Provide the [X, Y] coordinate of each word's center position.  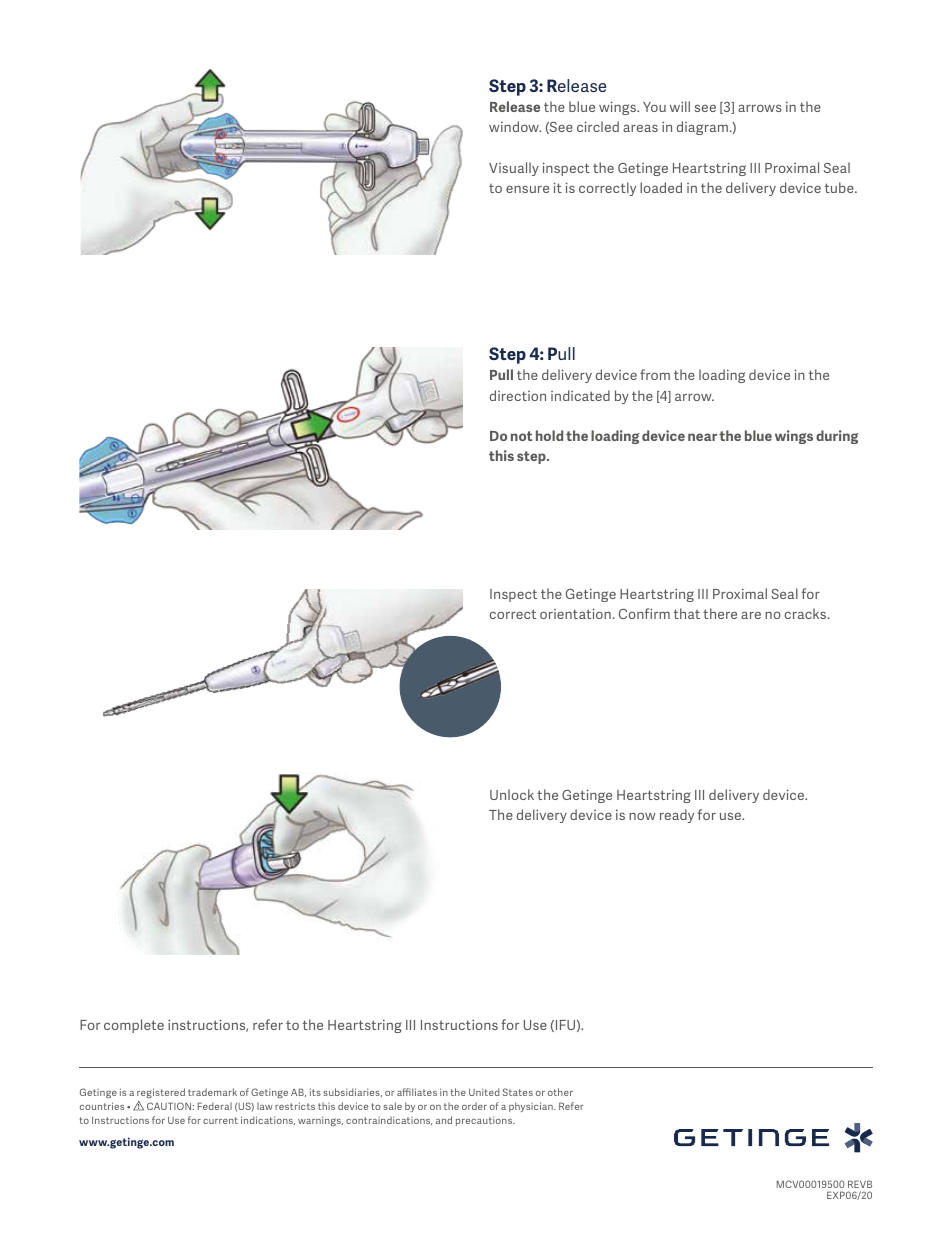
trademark [212, 1092]
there [720, 613]
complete [134, 1026]
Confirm [644, 613]
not [521, 436]
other [560, 1092]
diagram [702, 128]
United [484, 1092]
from [655, 374]
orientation [575, 613]
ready [677, 816]
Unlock [512, 794]
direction [518, 395]
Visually [514, 169]
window [515, 126]
